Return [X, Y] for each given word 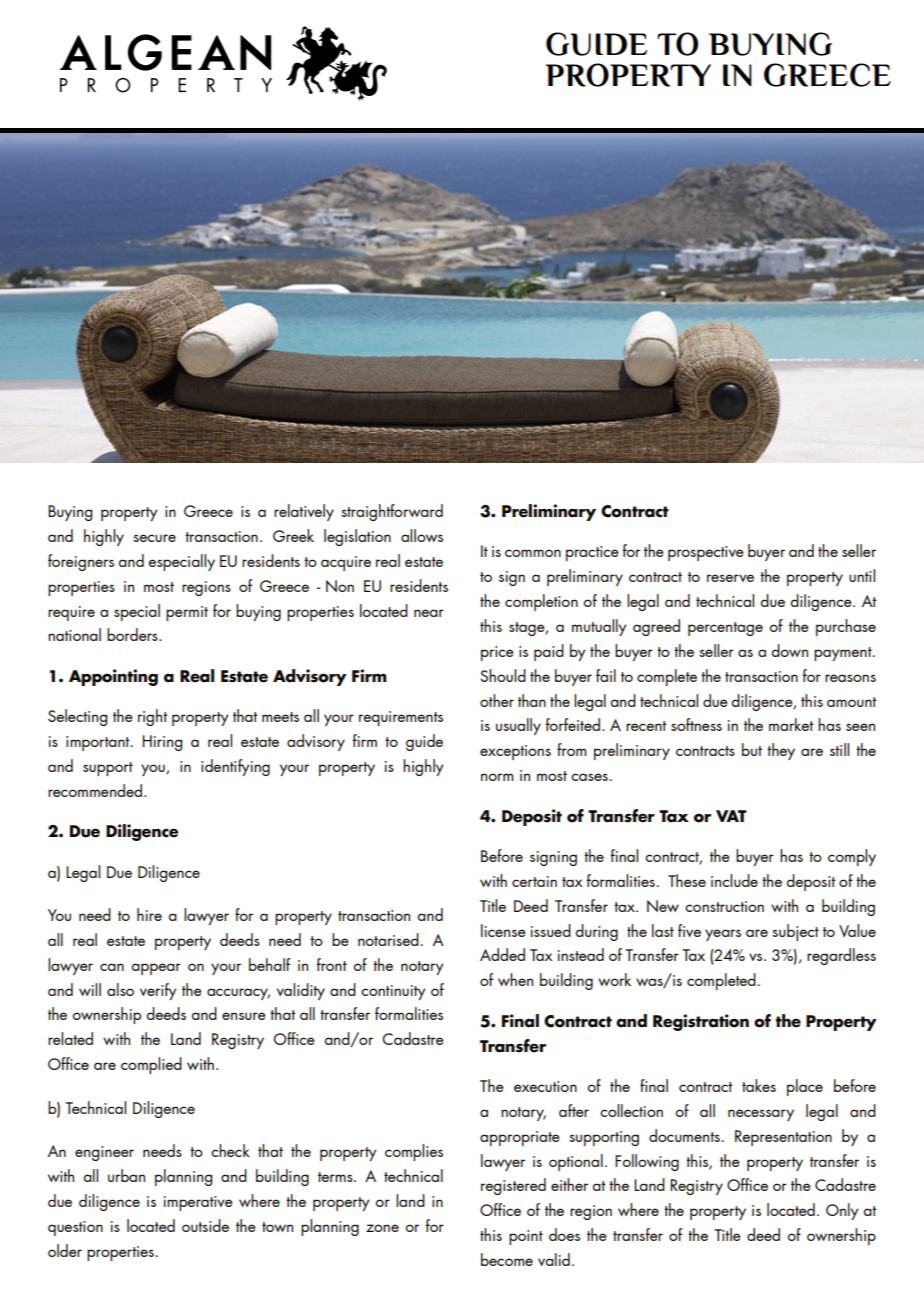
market [791, 724]
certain [534, 881]
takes [759, 1085]
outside [205, 1225]
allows [422, 535]
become [507, 1259]
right [153, 717]
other [497, 700]
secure [154, 538]
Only [842, 1211]
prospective [706, 553]
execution [545, 1086]
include [734, 880]
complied [151, 1065]
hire [149, 914]
